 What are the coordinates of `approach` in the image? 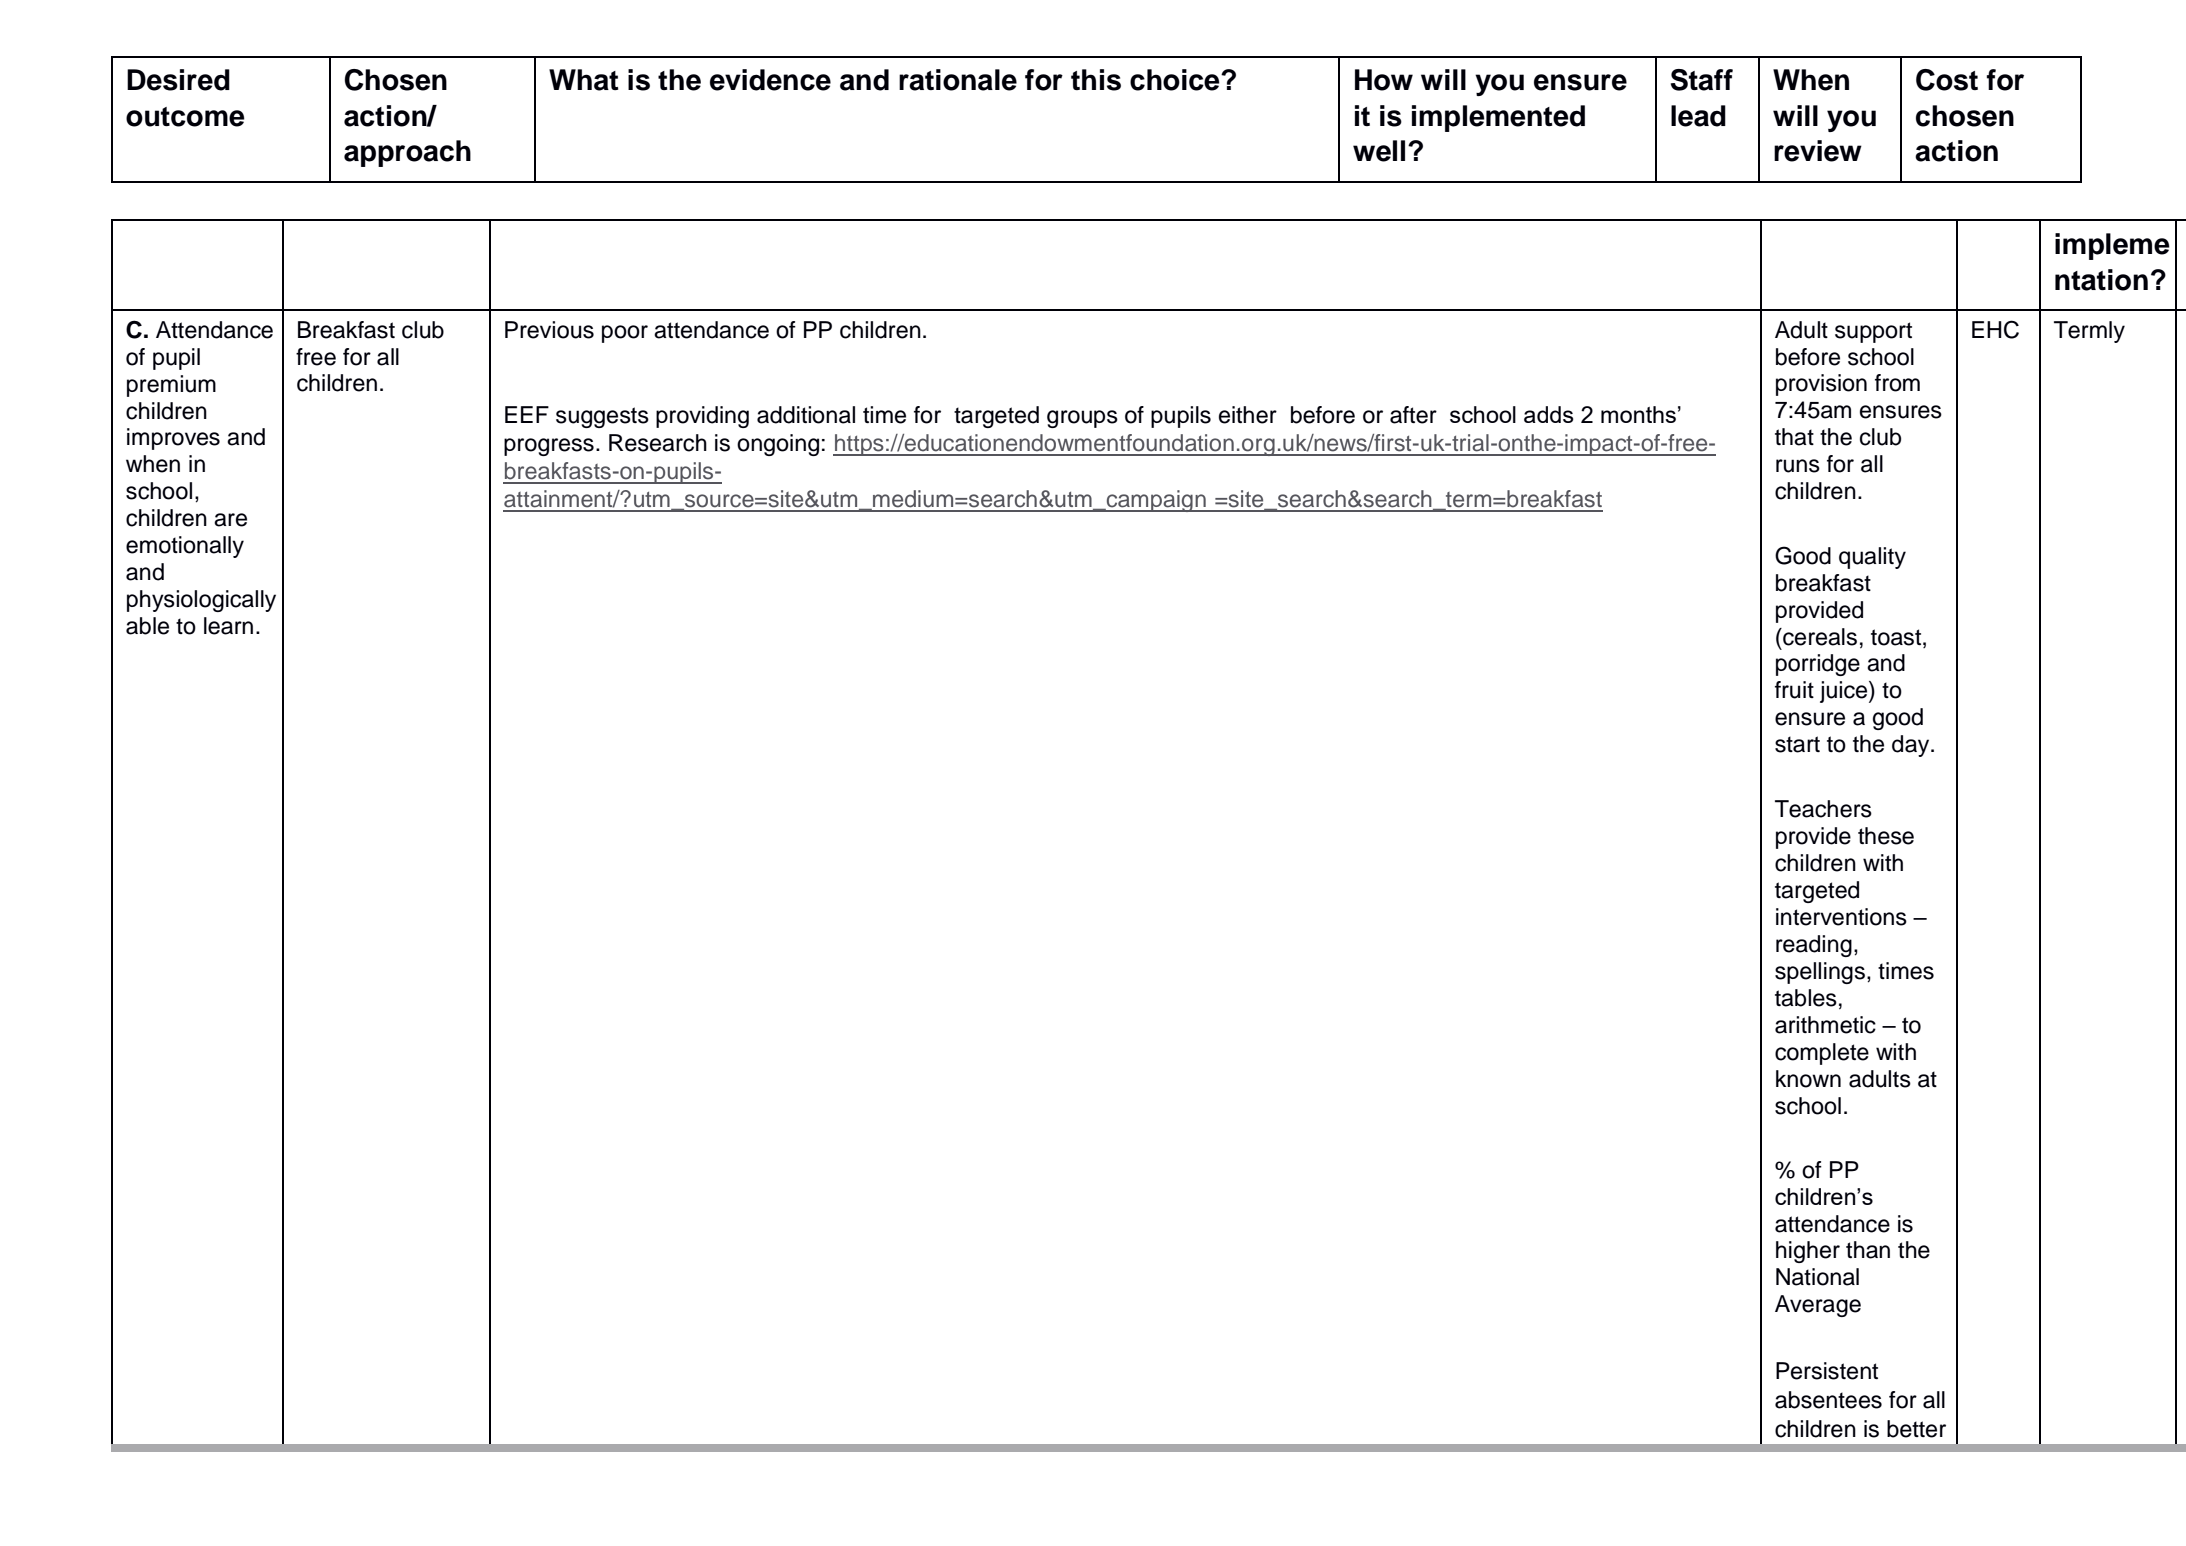 It's located at (407, 153).
